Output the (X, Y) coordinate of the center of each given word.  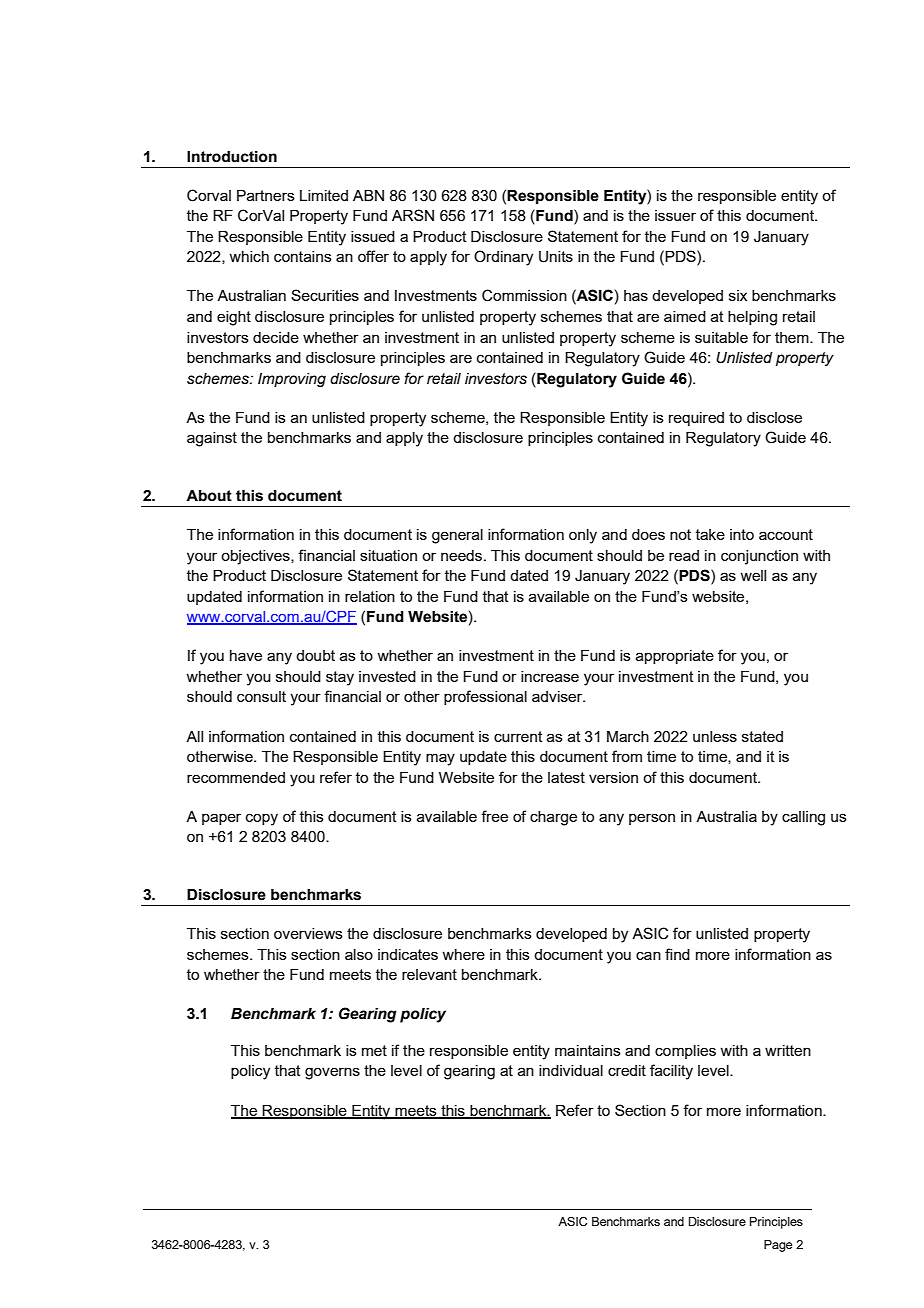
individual (571, 1070)
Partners (266, 195)
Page (778, 1246)
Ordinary (503, 258)
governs (332, 1073)
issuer (675, 215)
